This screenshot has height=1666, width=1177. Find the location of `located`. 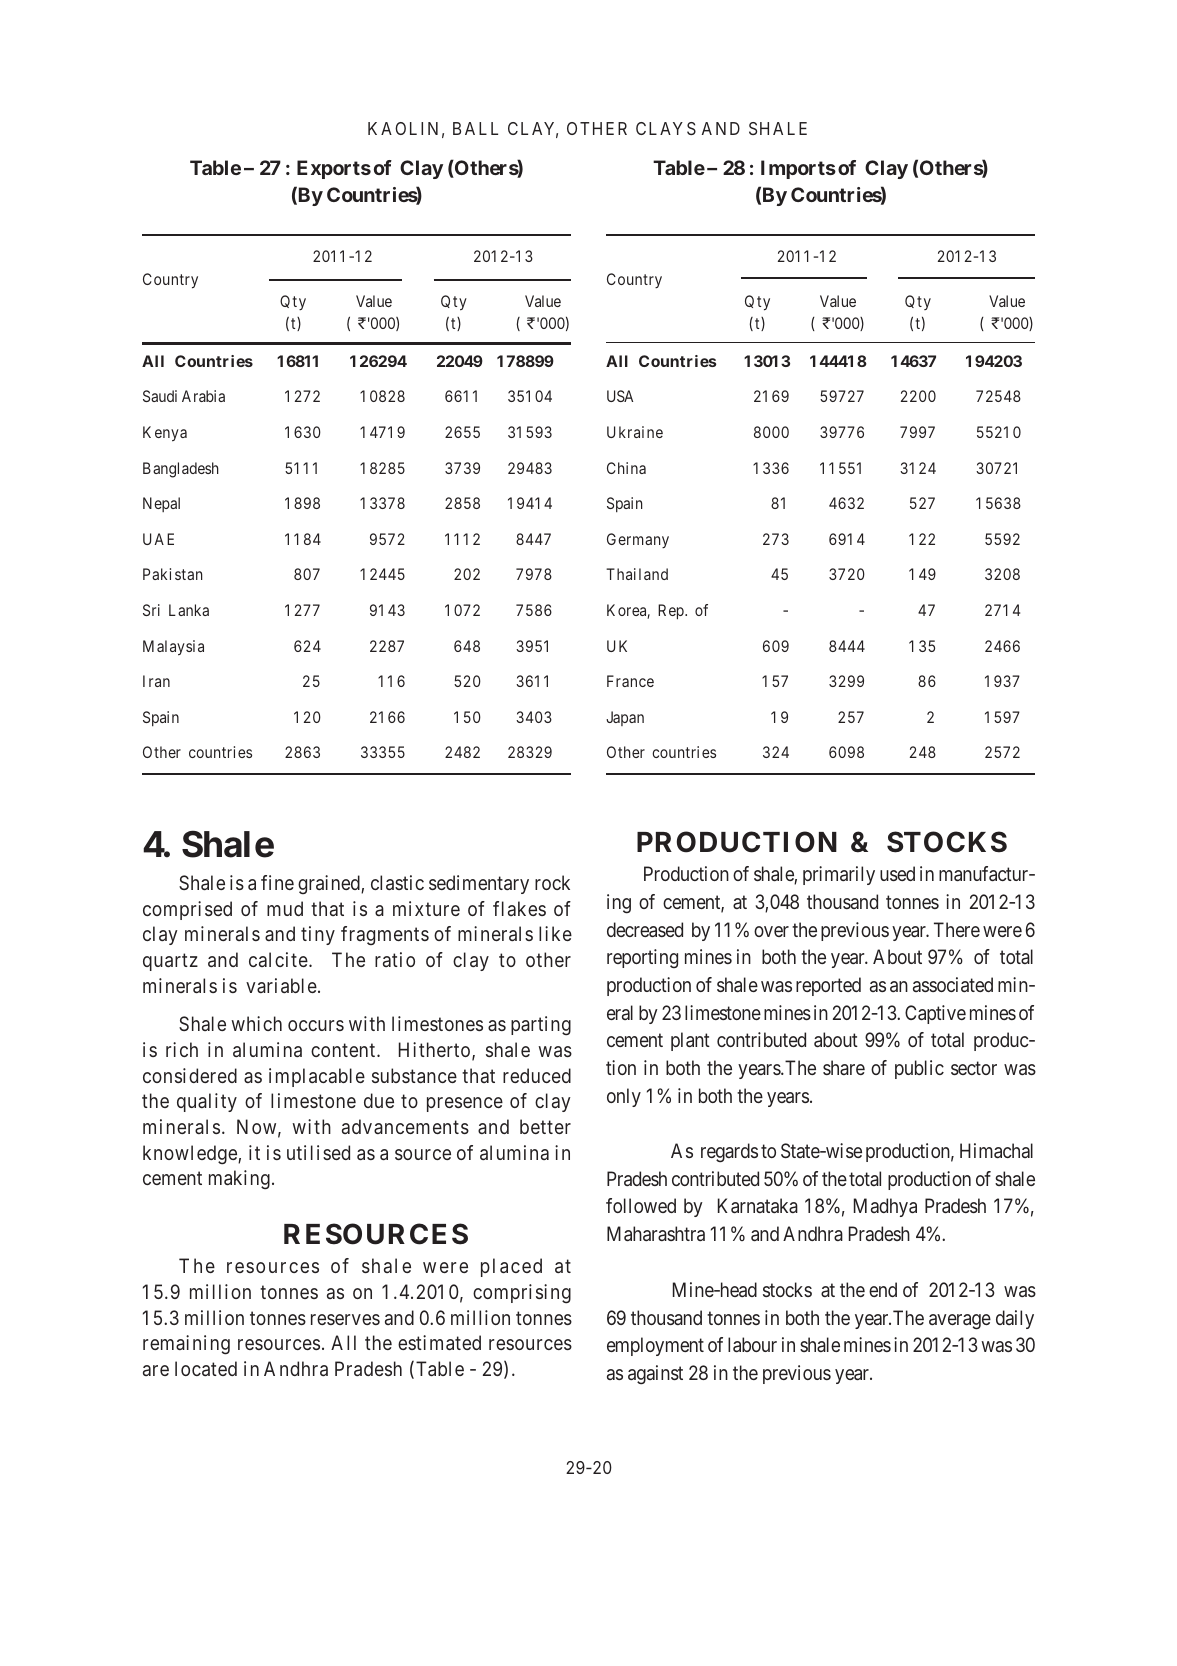

located is located at coordinates (206, 1368).
